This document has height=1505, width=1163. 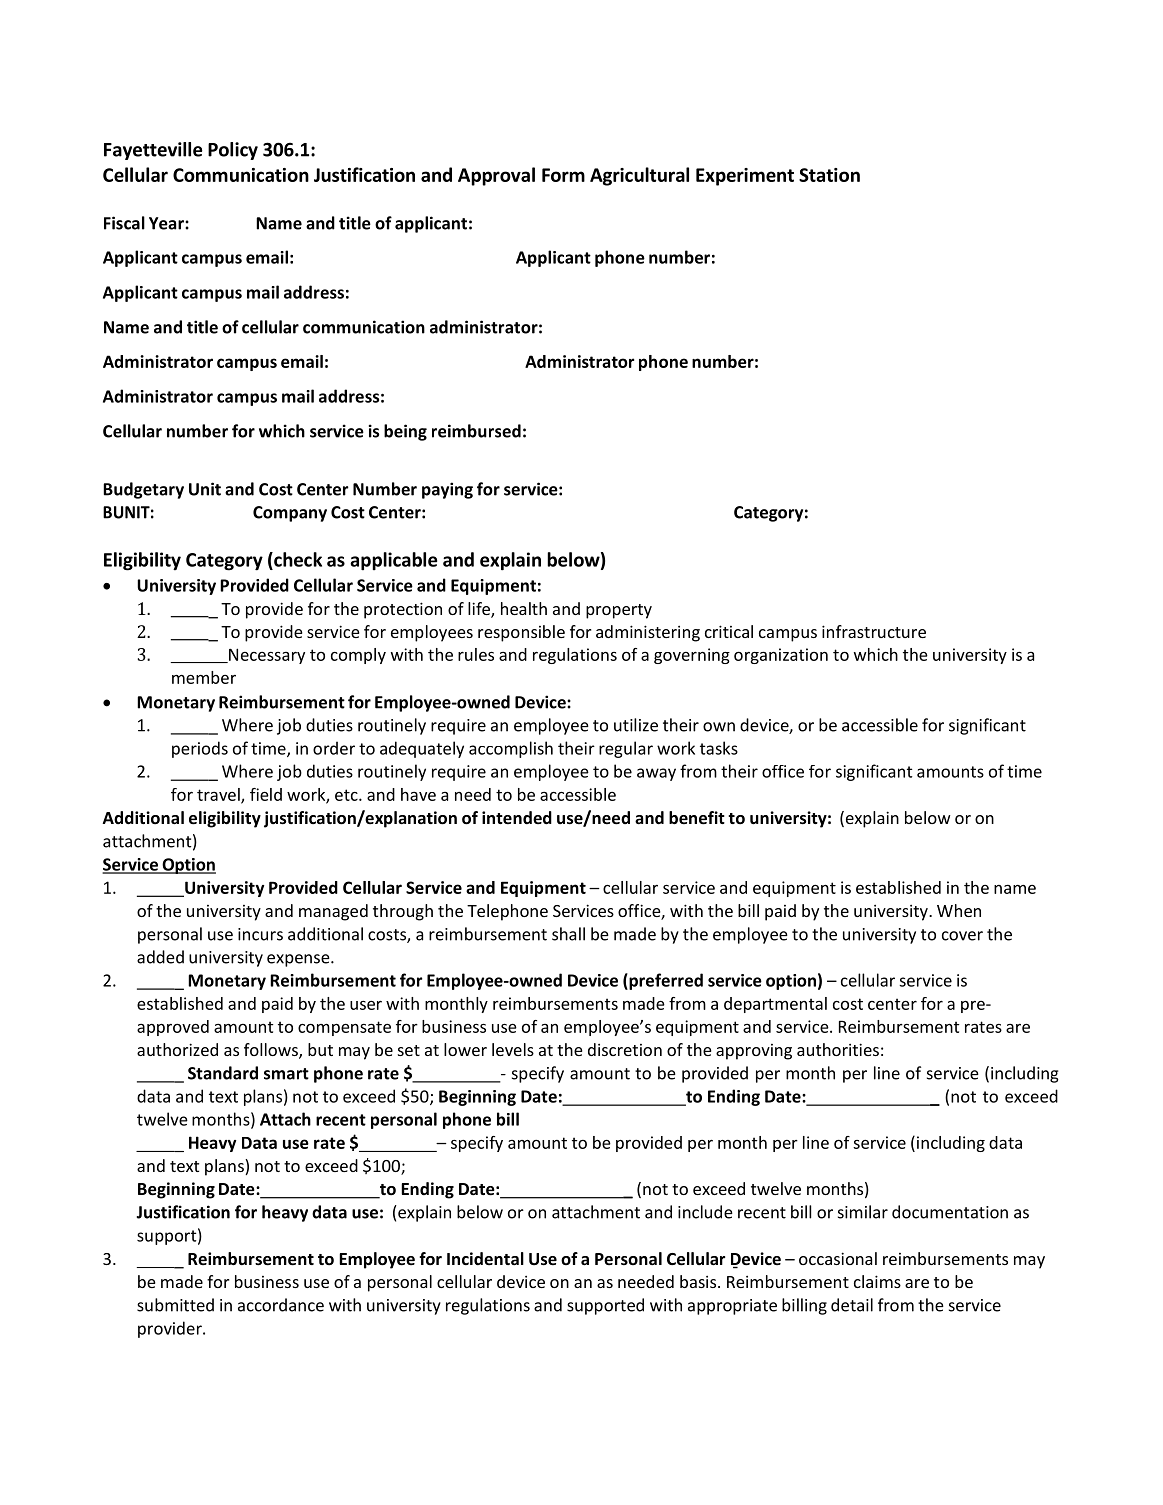 I want to click on authorized, so click(x=177, y=1049).
